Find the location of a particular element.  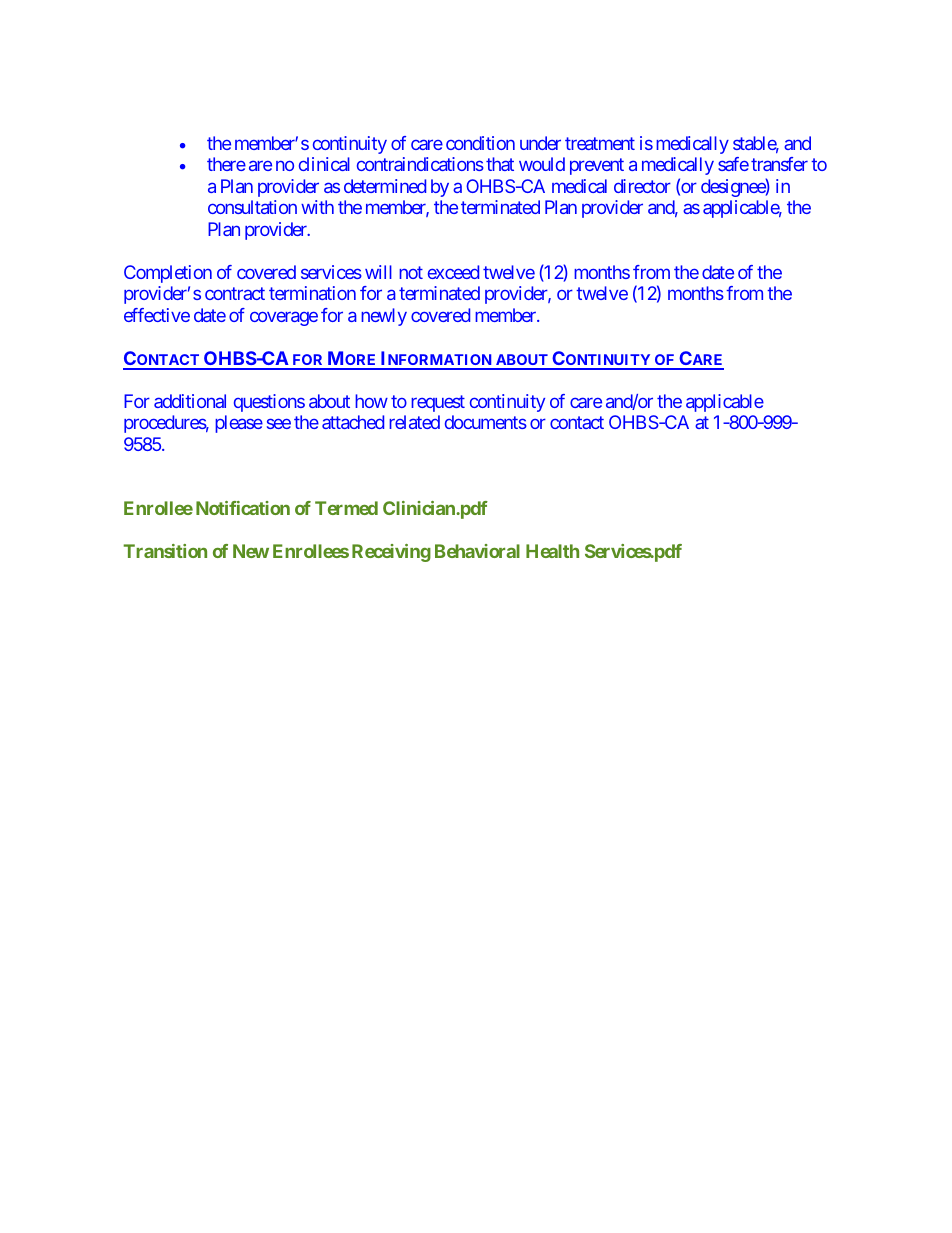

please is located at coordinates (239, 424).
